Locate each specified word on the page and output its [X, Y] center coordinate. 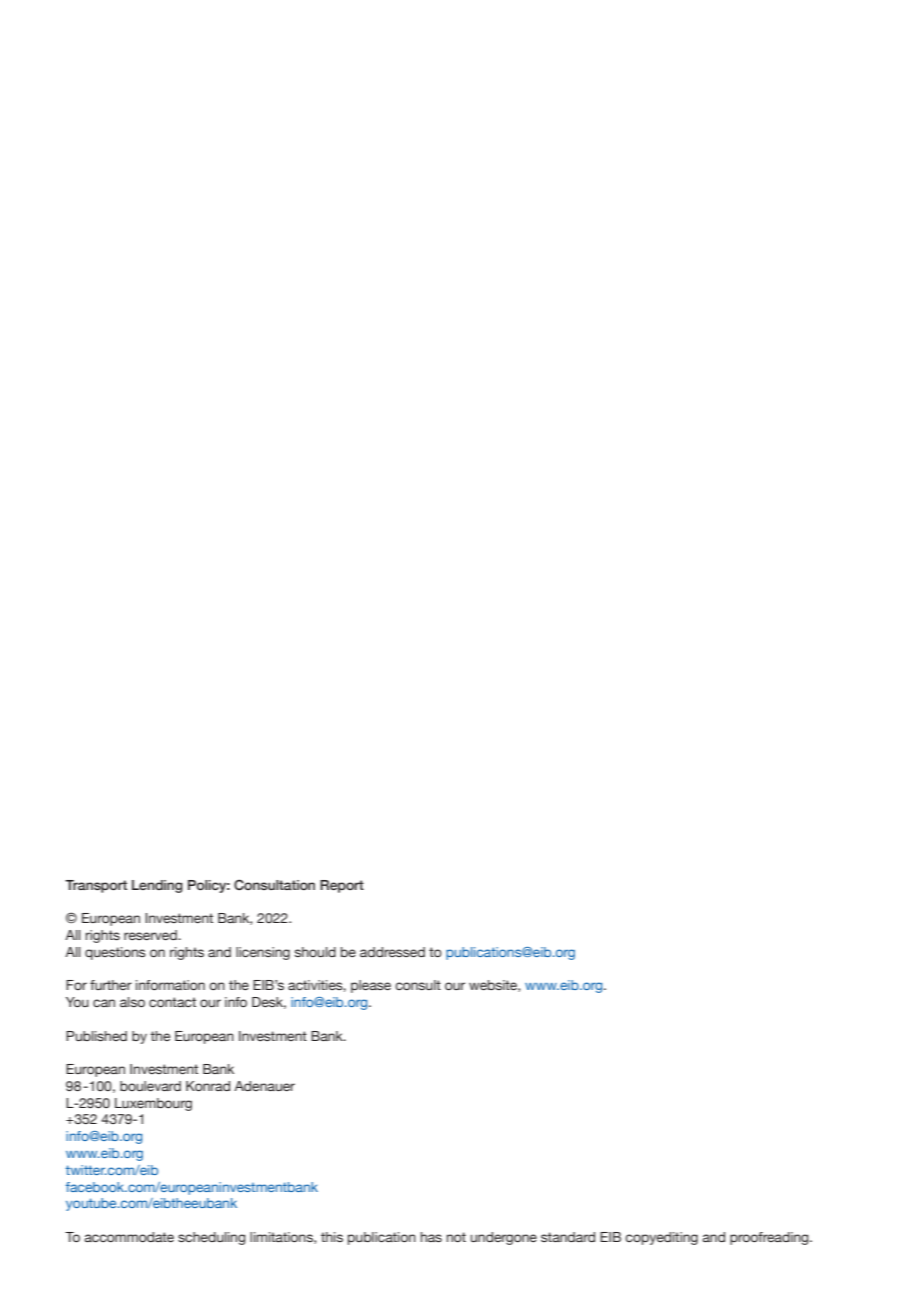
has [431, 1237]
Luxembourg [153, 1104]
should [315, 952]
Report [342, 886]
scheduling [212, 1238]
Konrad [208, 1086]
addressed [392, 952]
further [111, 985]
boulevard [150, 1086]
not [456, 1237]
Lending [157, 886]
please [371, 986]
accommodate [129, 1237]
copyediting [661, 1238]
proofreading [770, 1238]
